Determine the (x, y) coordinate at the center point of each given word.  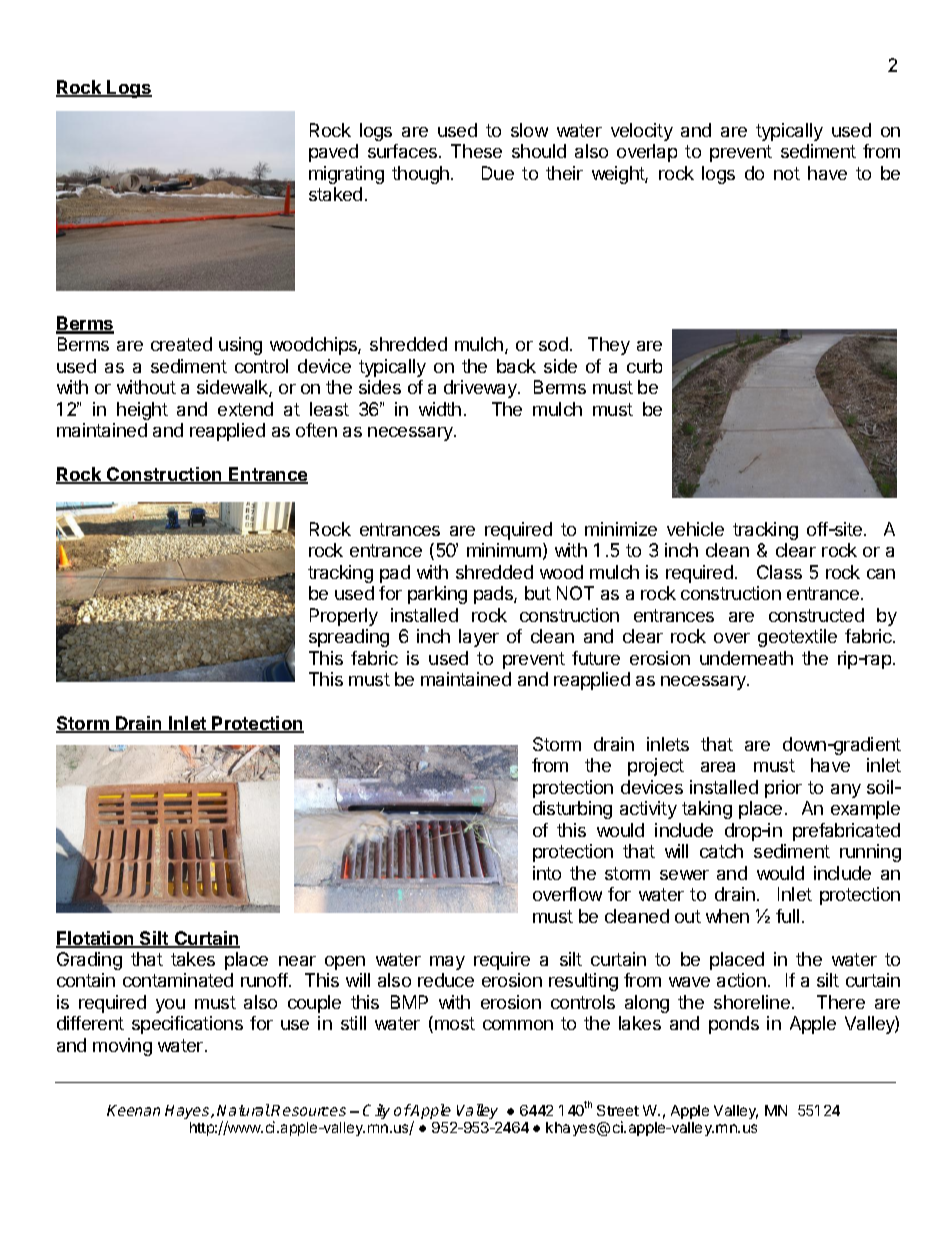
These (476, 151)
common (518, 1025)
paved (333, 153)
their (564, 173)
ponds (734, 1025)
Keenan (133, 1110)
